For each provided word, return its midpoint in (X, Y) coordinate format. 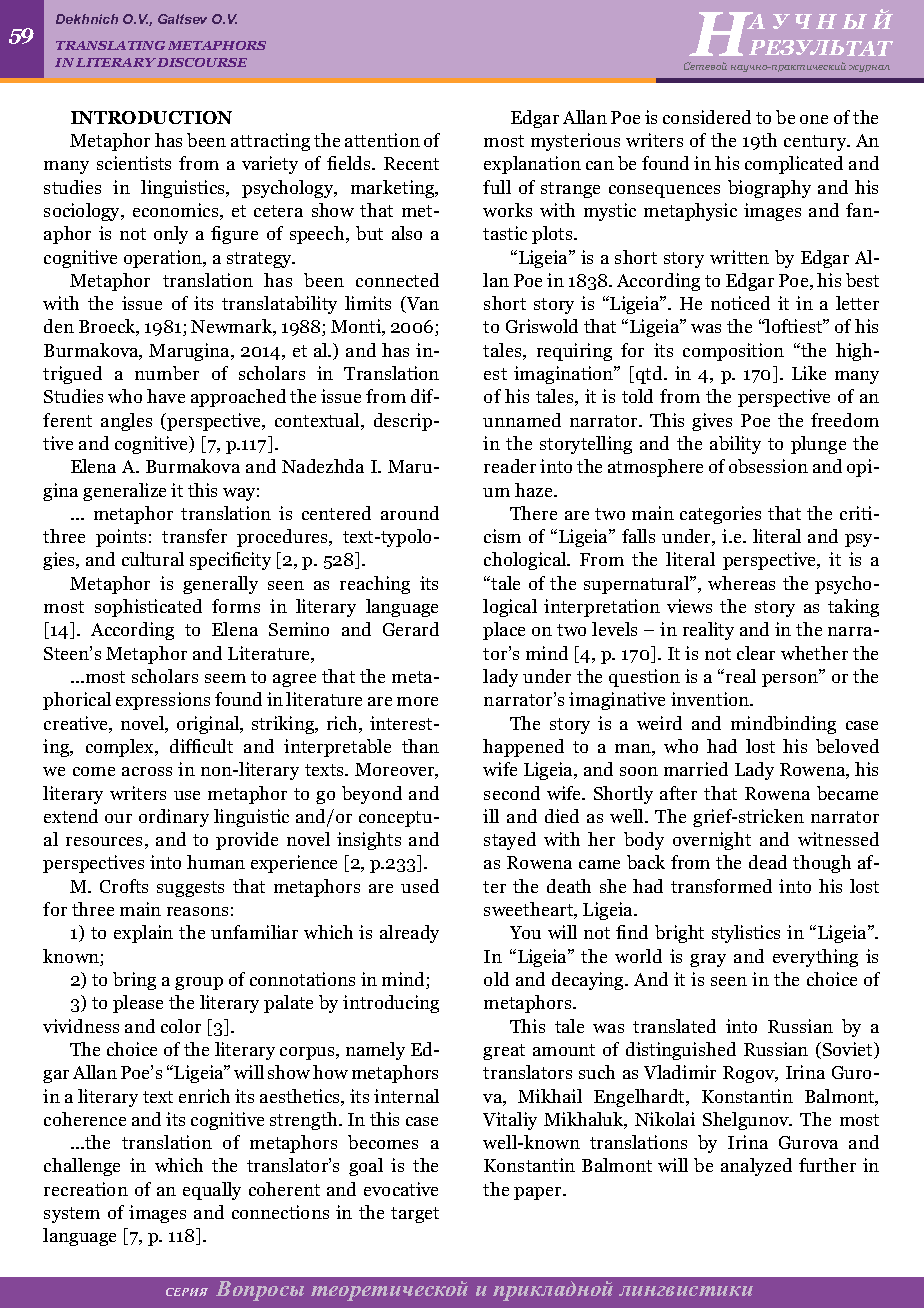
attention (382, 140)
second (512, 793)
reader (510, 466)
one (814, 119)
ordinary (174, 818)
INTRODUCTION (151, 117)
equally (212, 1191)
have (166, 396)
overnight (712, 841)
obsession (768, 466)
